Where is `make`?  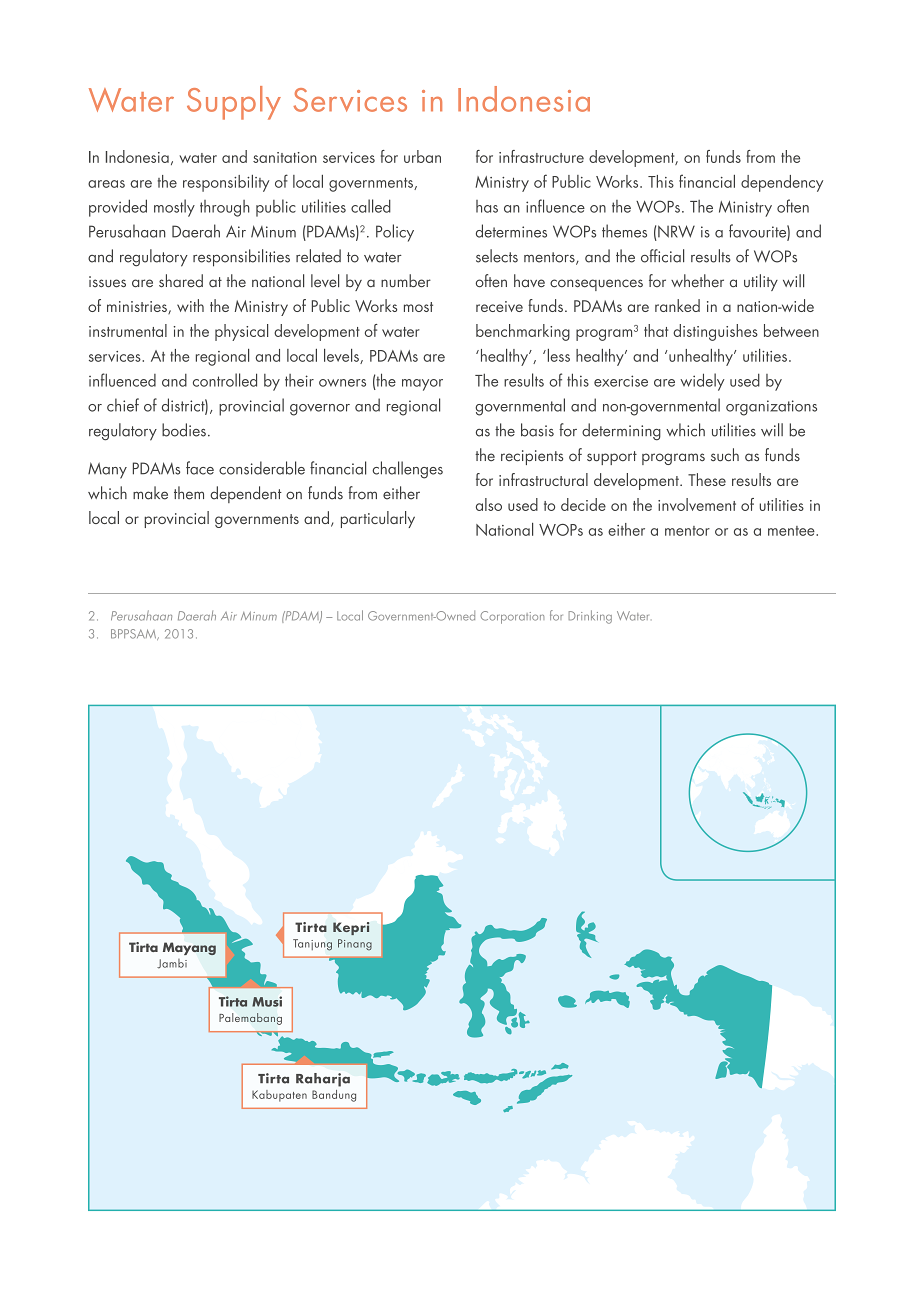
make is located at coordinates (150, 493).
